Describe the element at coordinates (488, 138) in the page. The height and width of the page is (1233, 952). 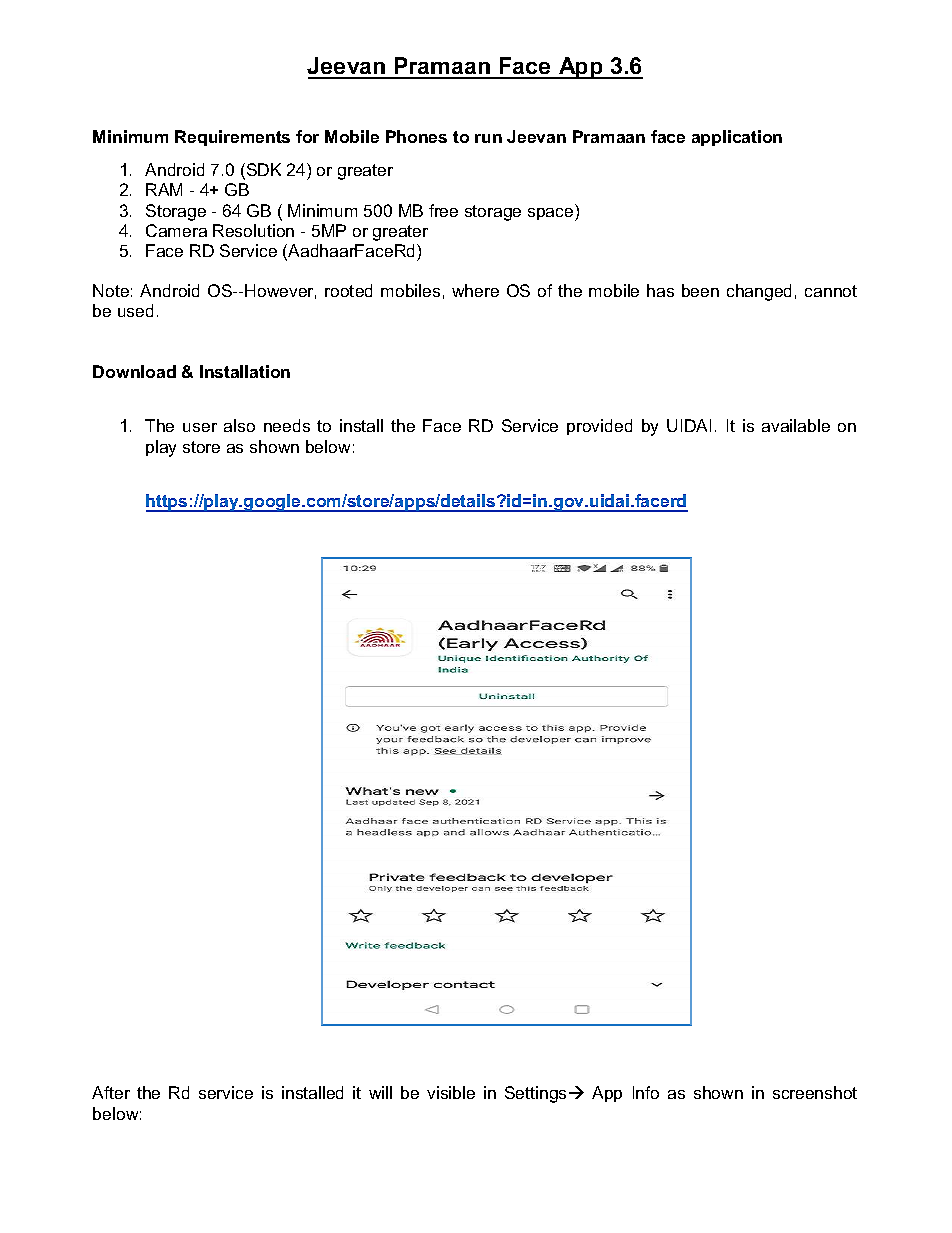
I see `run` at that location.
